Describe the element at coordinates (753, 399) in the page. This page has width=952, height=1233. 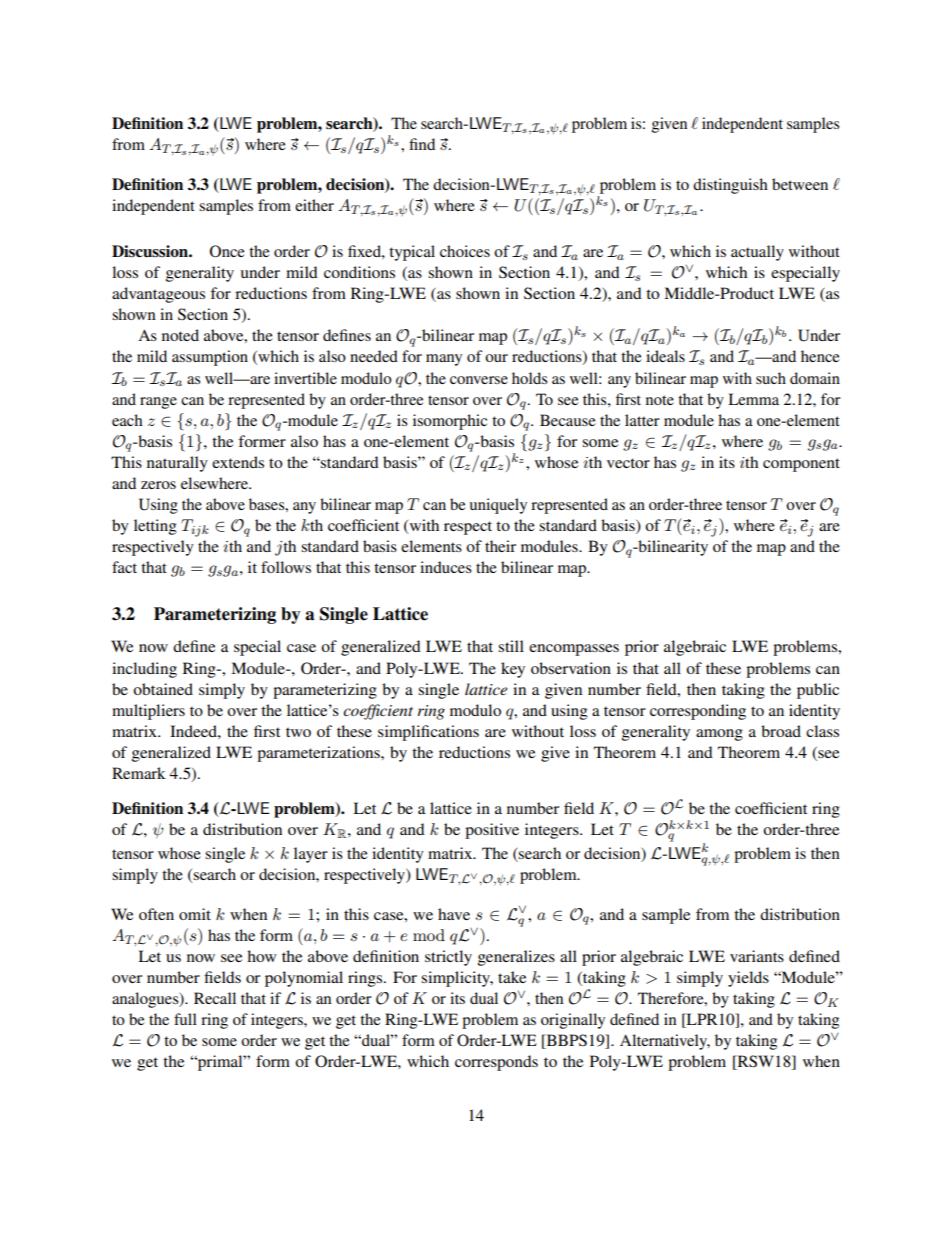
I see `Lemma` at that location.
